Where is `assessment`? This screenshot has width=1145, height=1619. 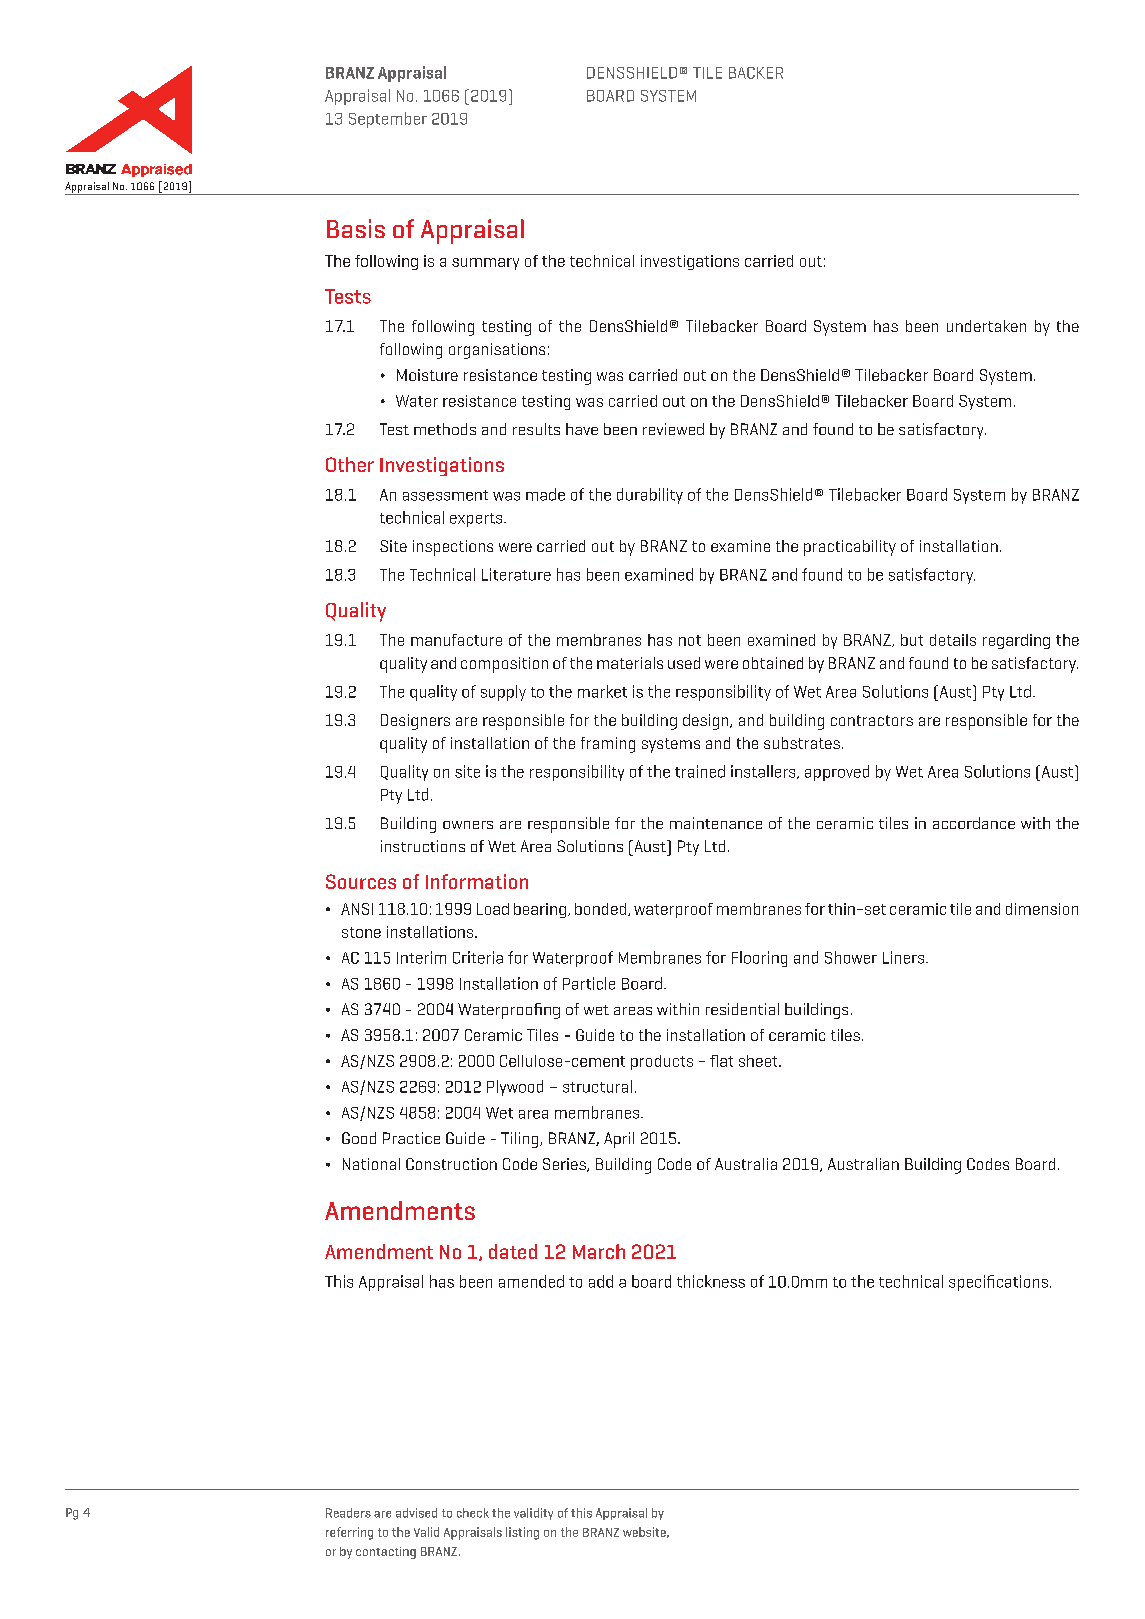
assessment is located at coordinates (445, 495).
